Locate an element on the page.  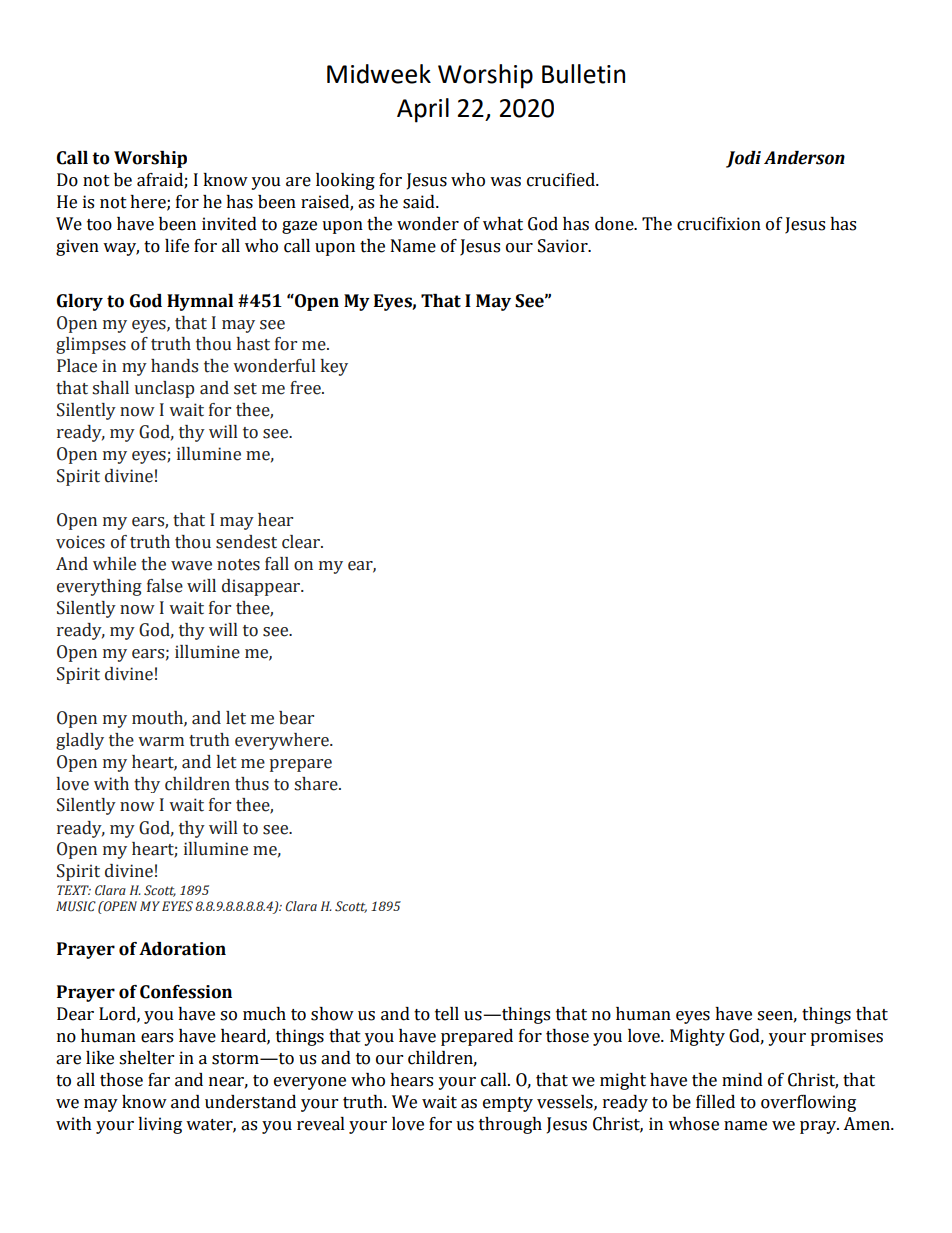
warm is located at coordinates (161, 742).
